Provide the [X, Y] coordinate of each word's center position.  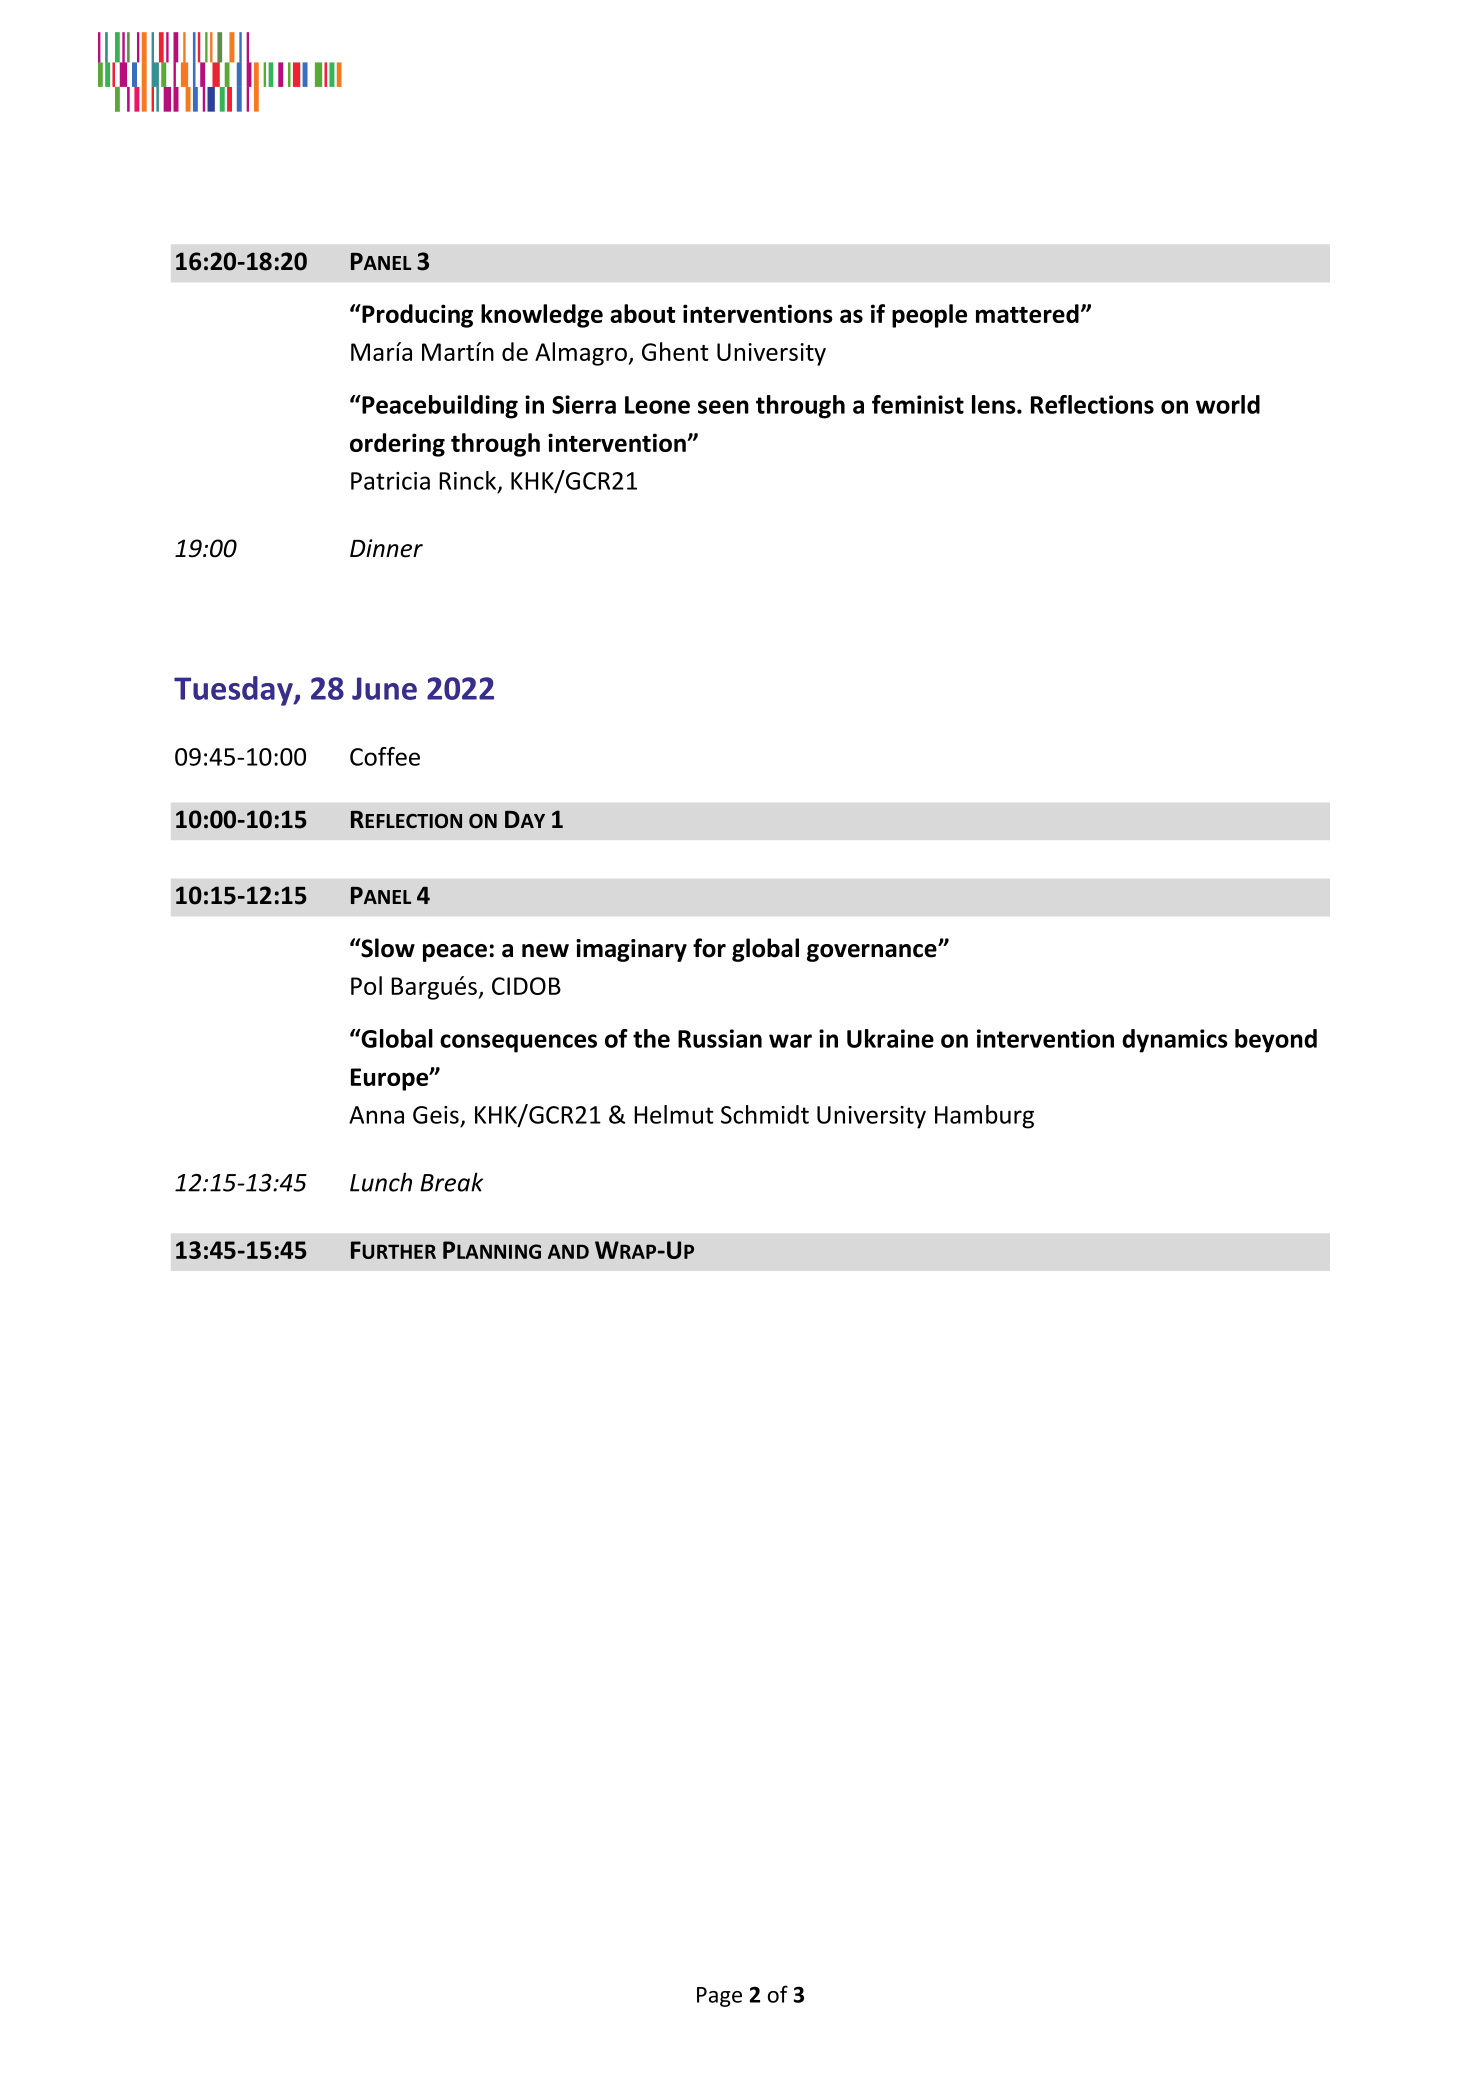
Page [719, 1997]
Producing [416, 316]
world [1228, 404]
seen [723, 407]
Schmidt [765, 1114]
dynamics [1175, 1041]
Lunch [381, 1182]
